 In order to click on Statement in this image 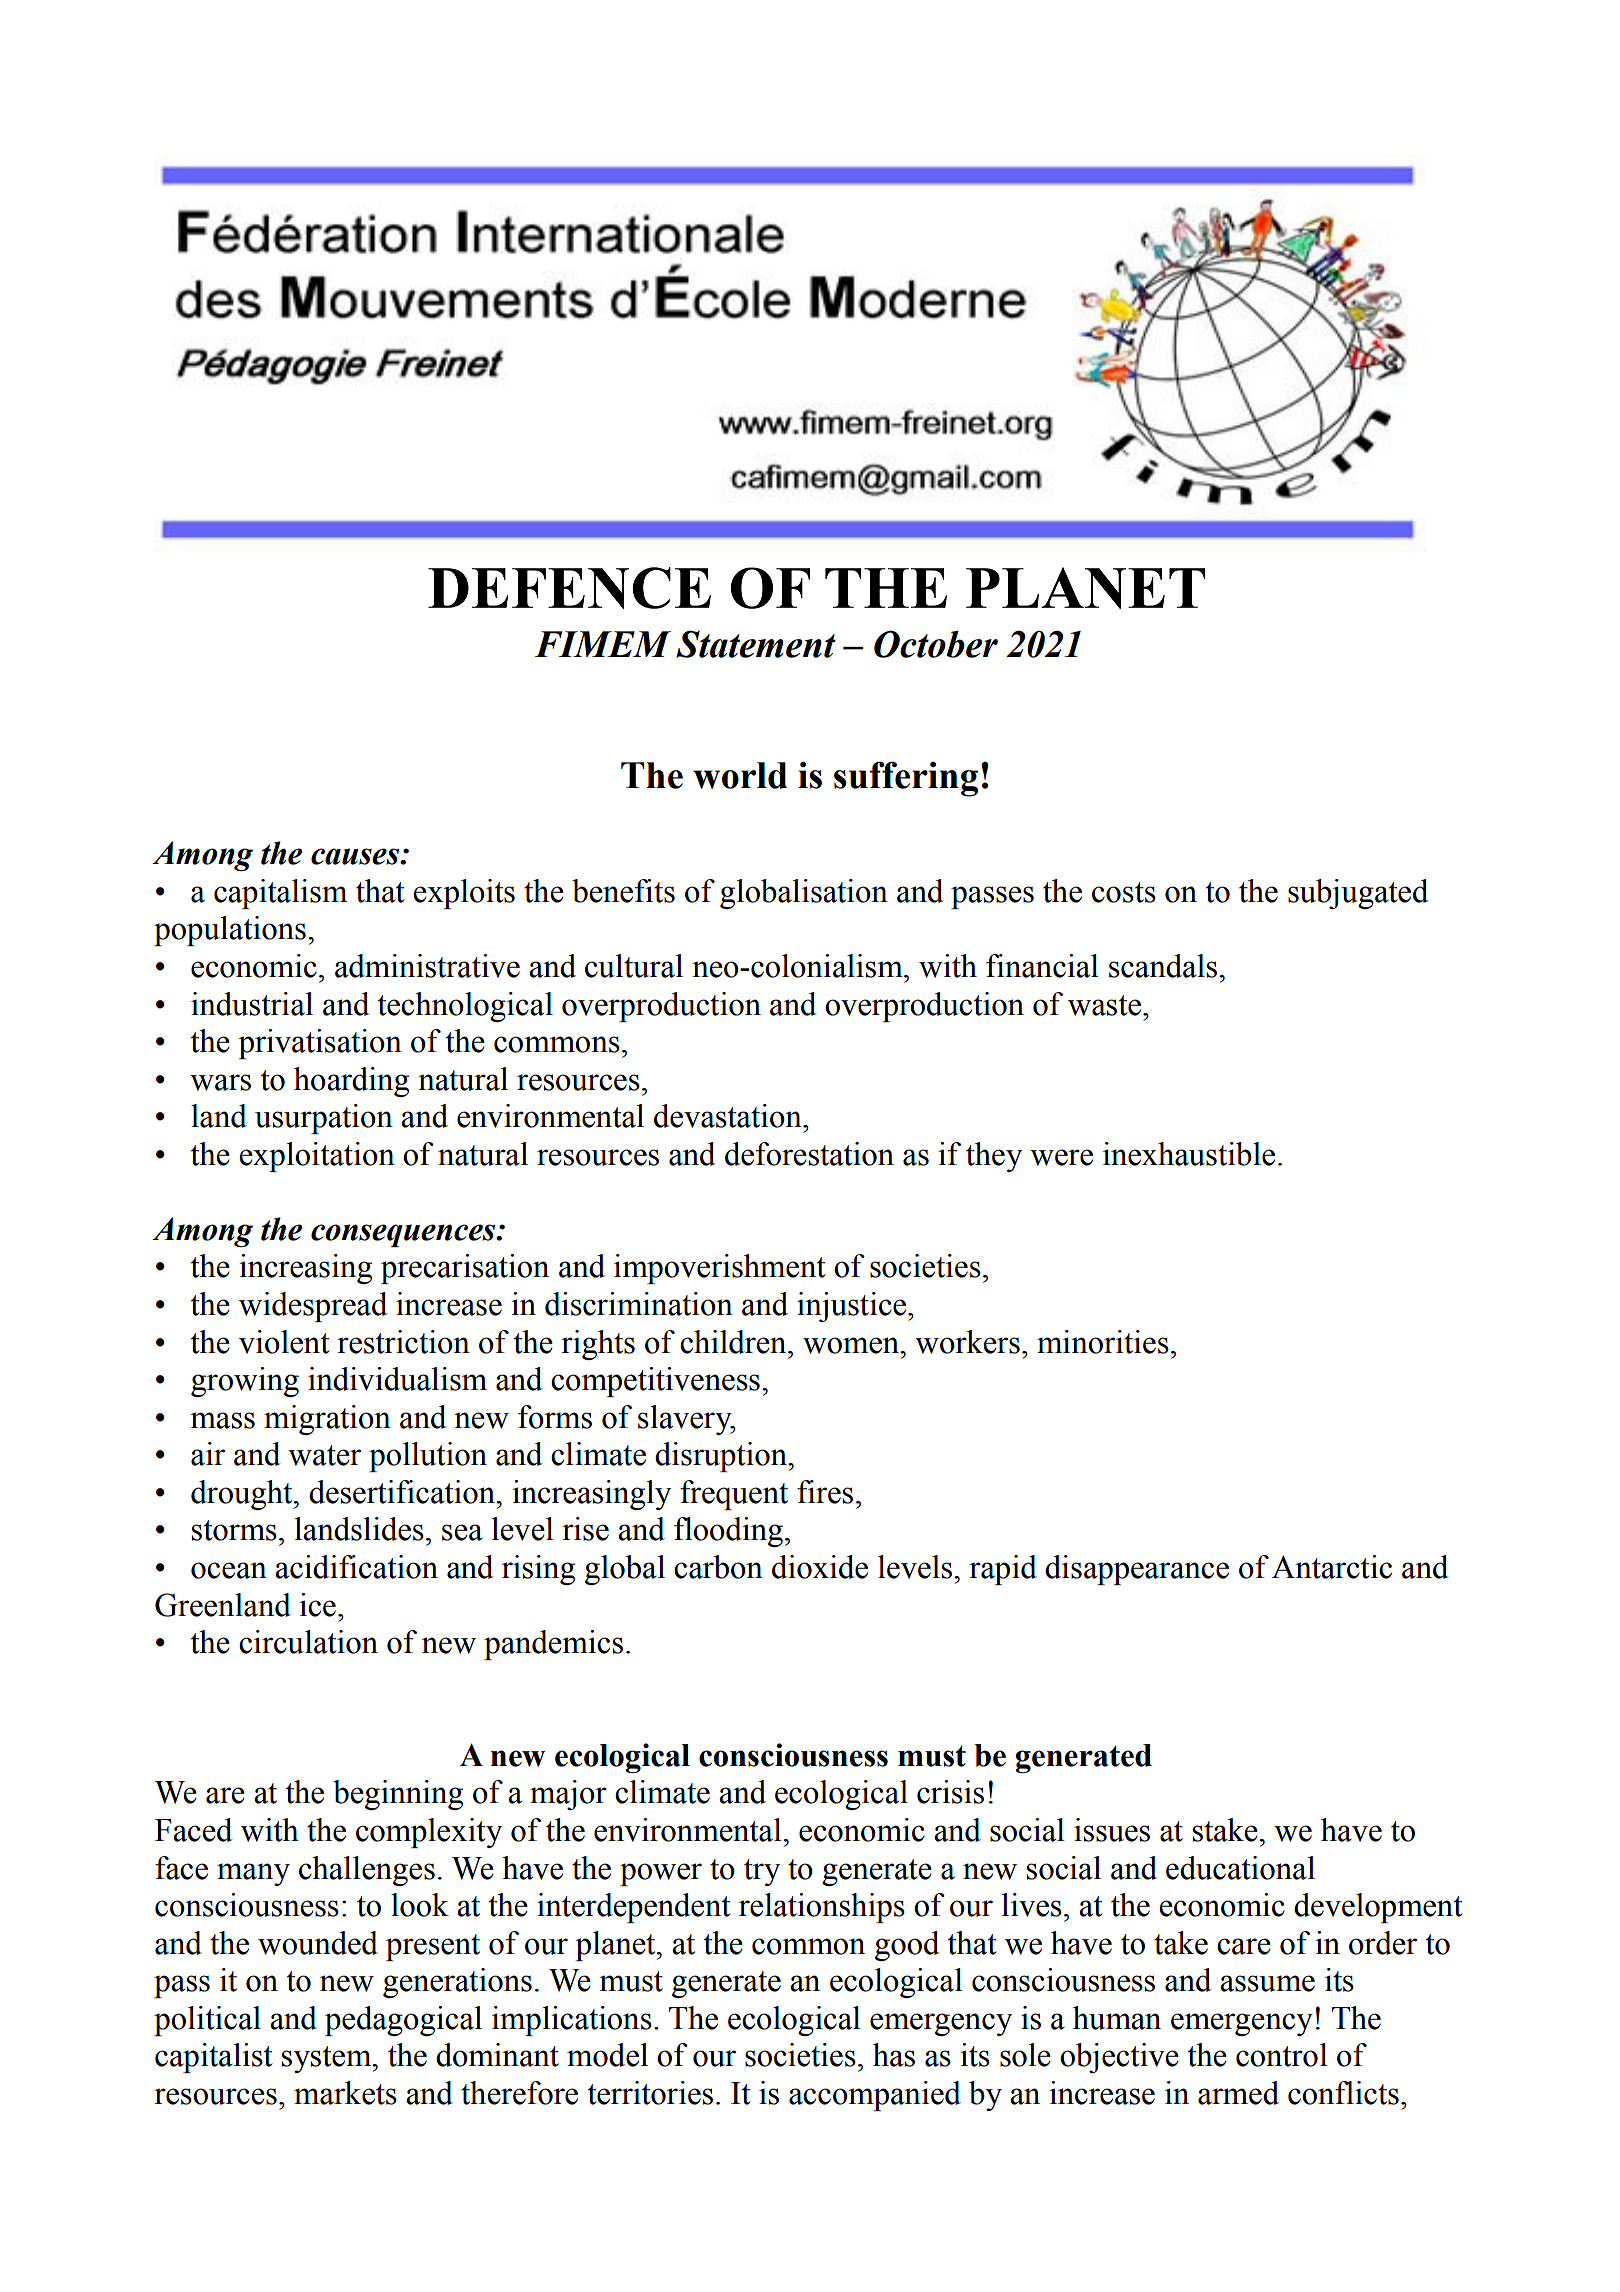, I will do `click(756, 644)`.
